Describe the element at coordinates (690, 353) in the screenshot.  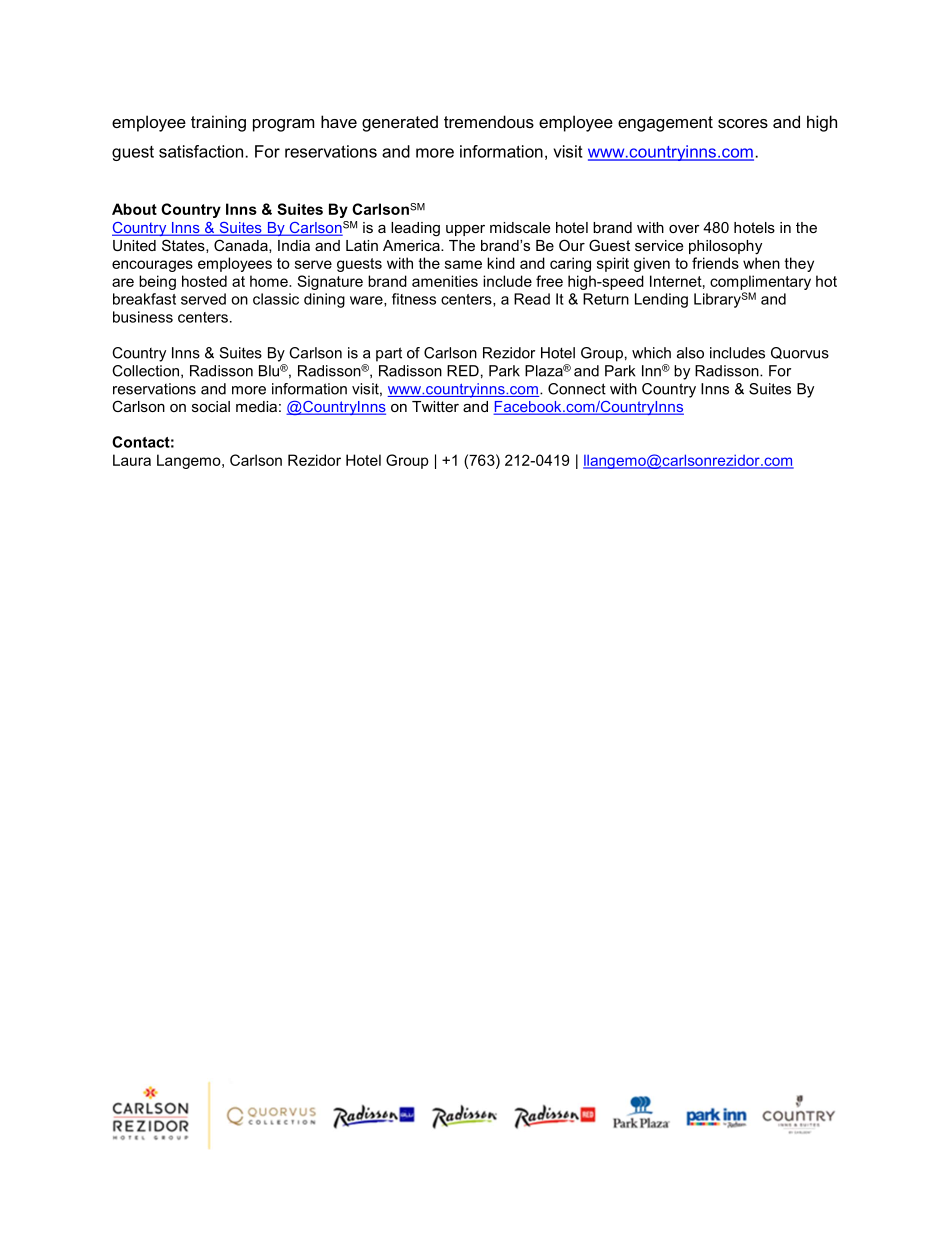
I see `also` at that location.
